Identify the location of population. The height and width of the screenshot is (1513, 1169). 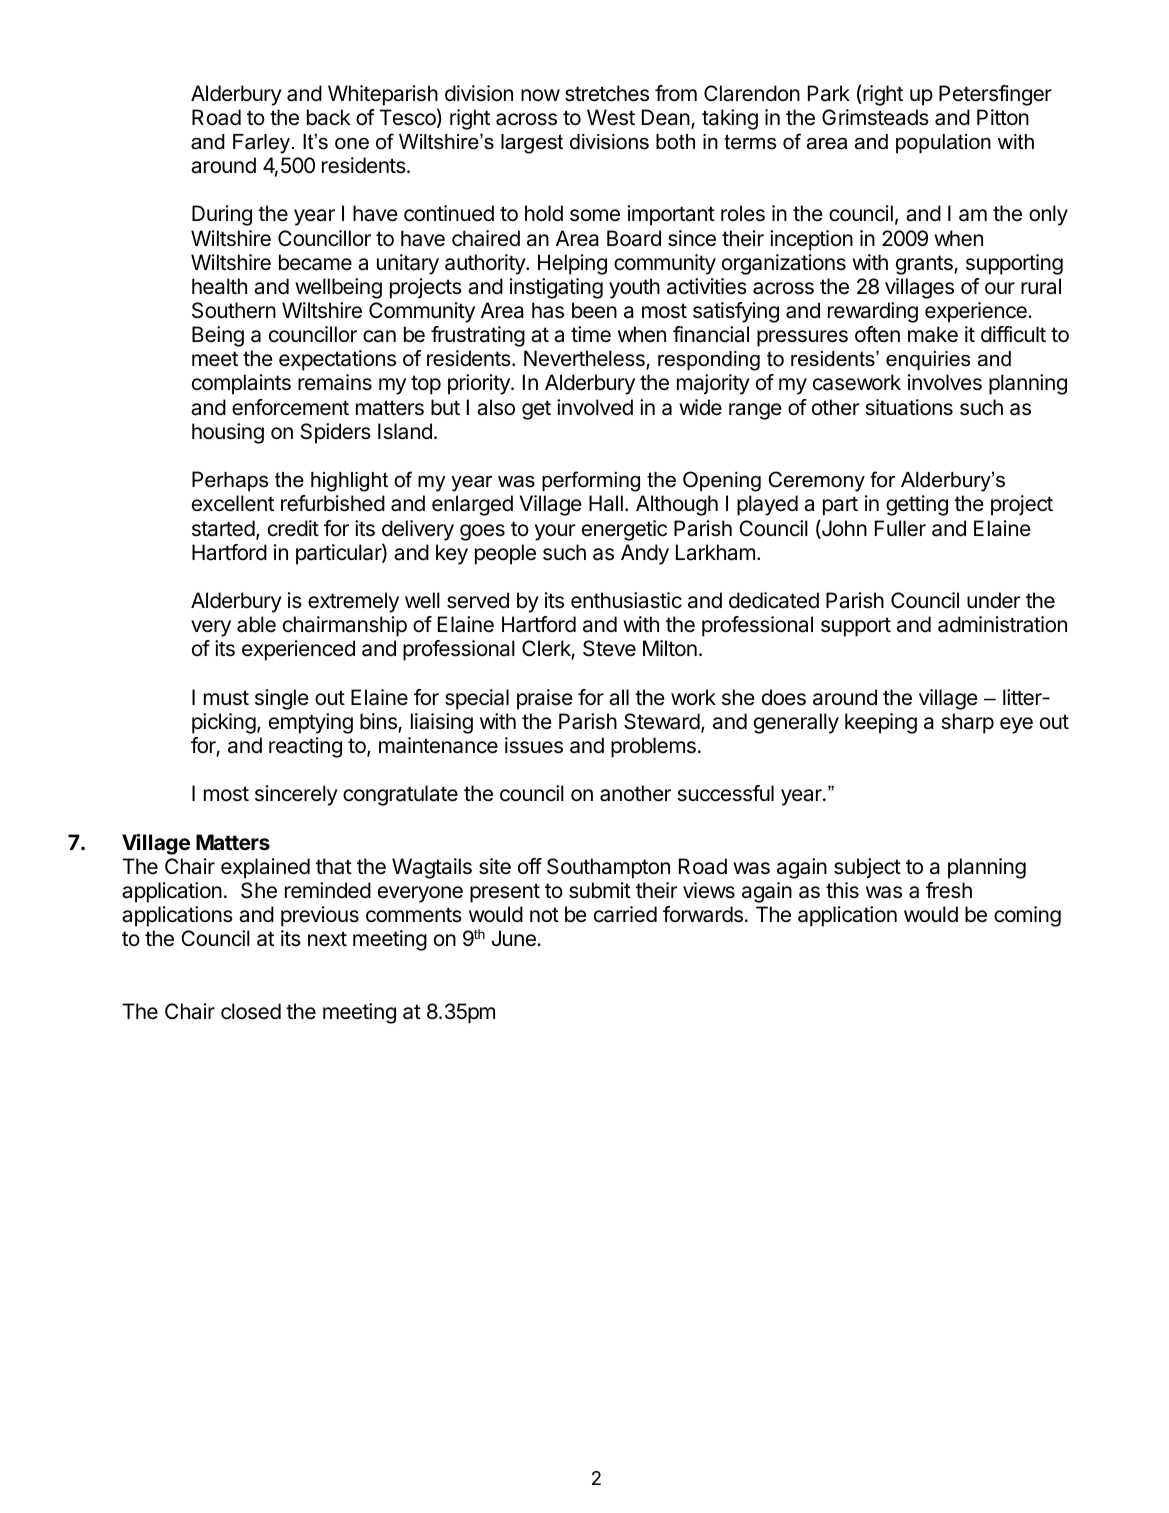
(943, 143).
